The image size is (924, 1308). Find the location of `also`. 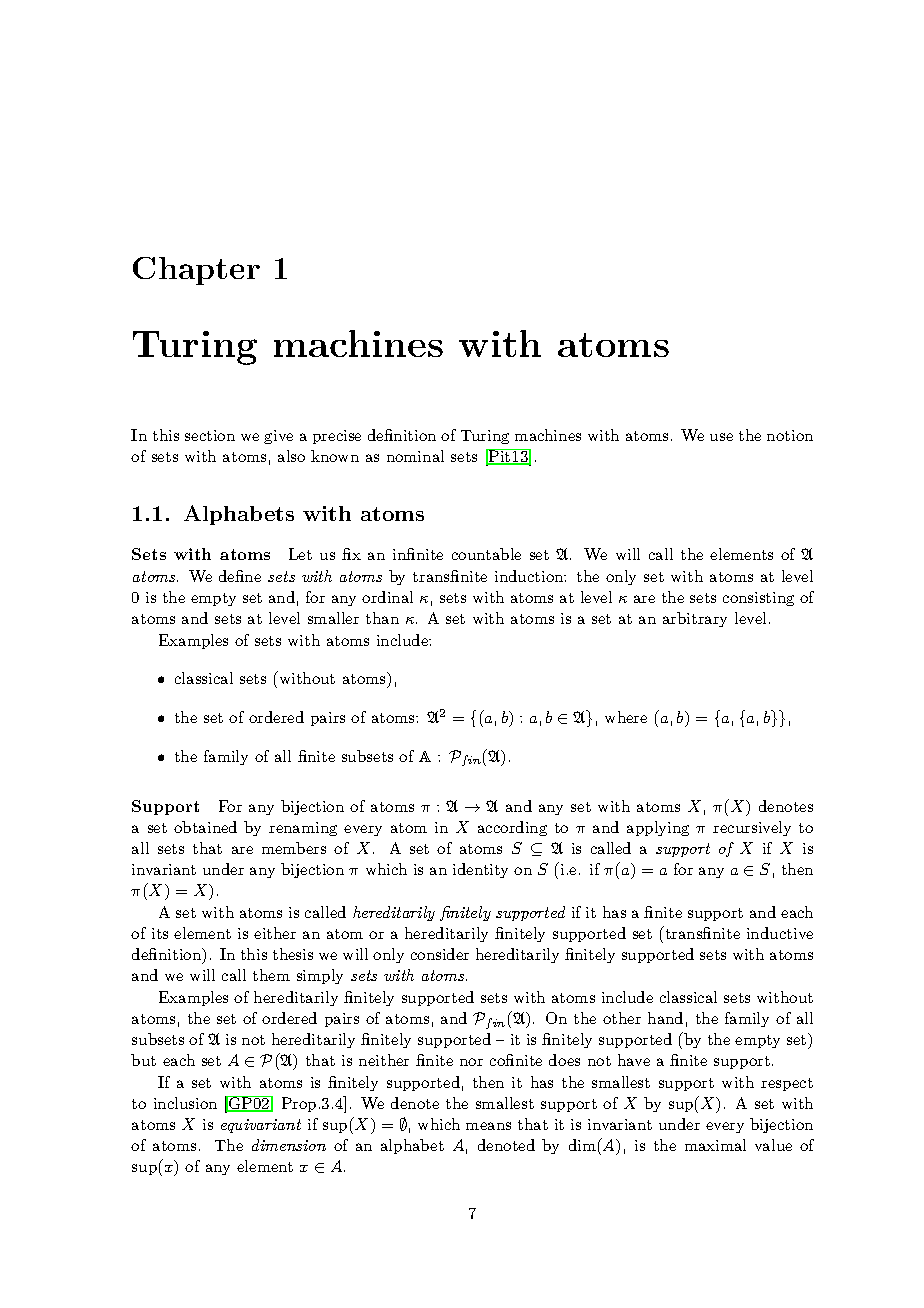

also is located at coordinates (291, 456).
